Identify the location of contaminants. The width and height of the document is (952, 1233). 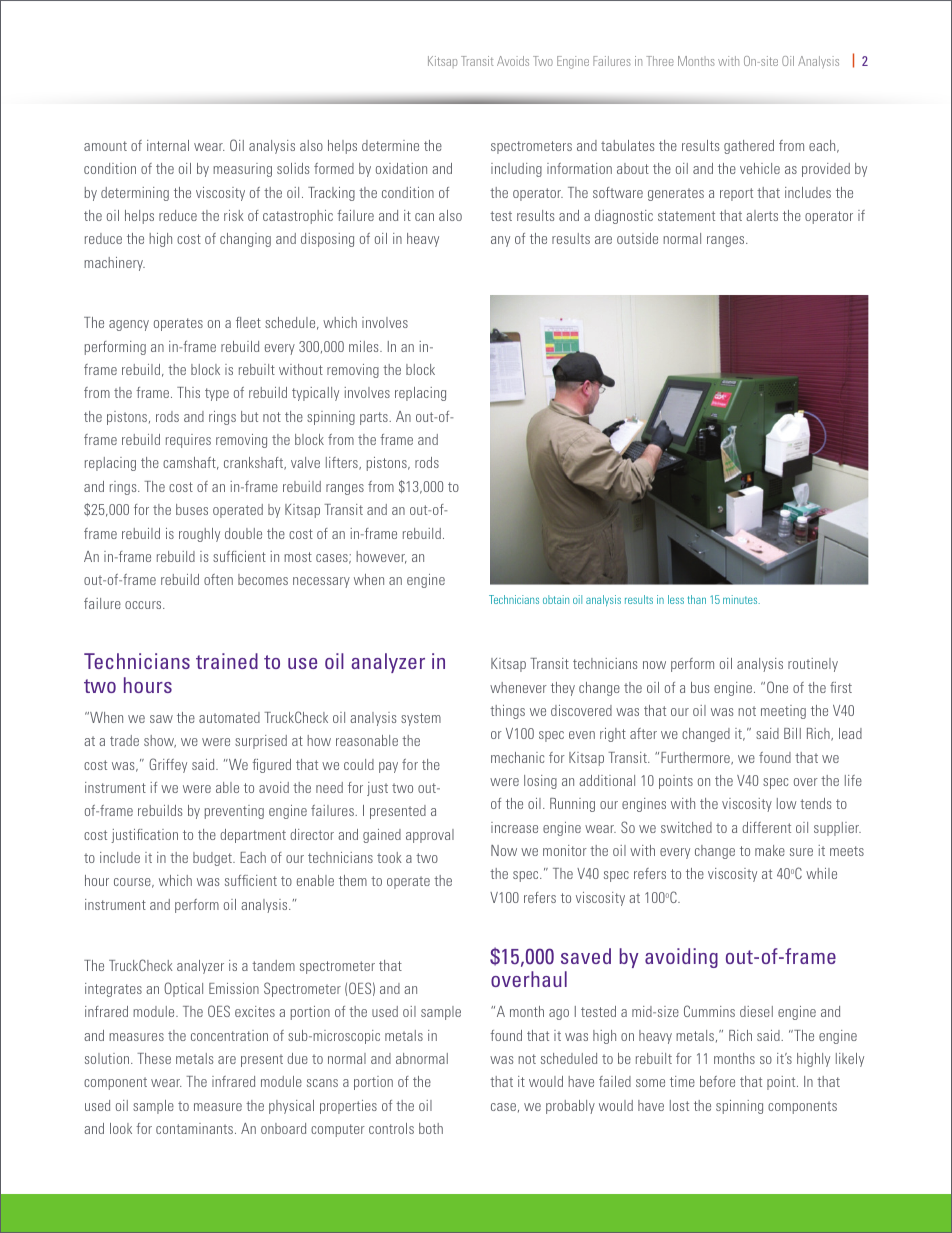
(194, 1128).
